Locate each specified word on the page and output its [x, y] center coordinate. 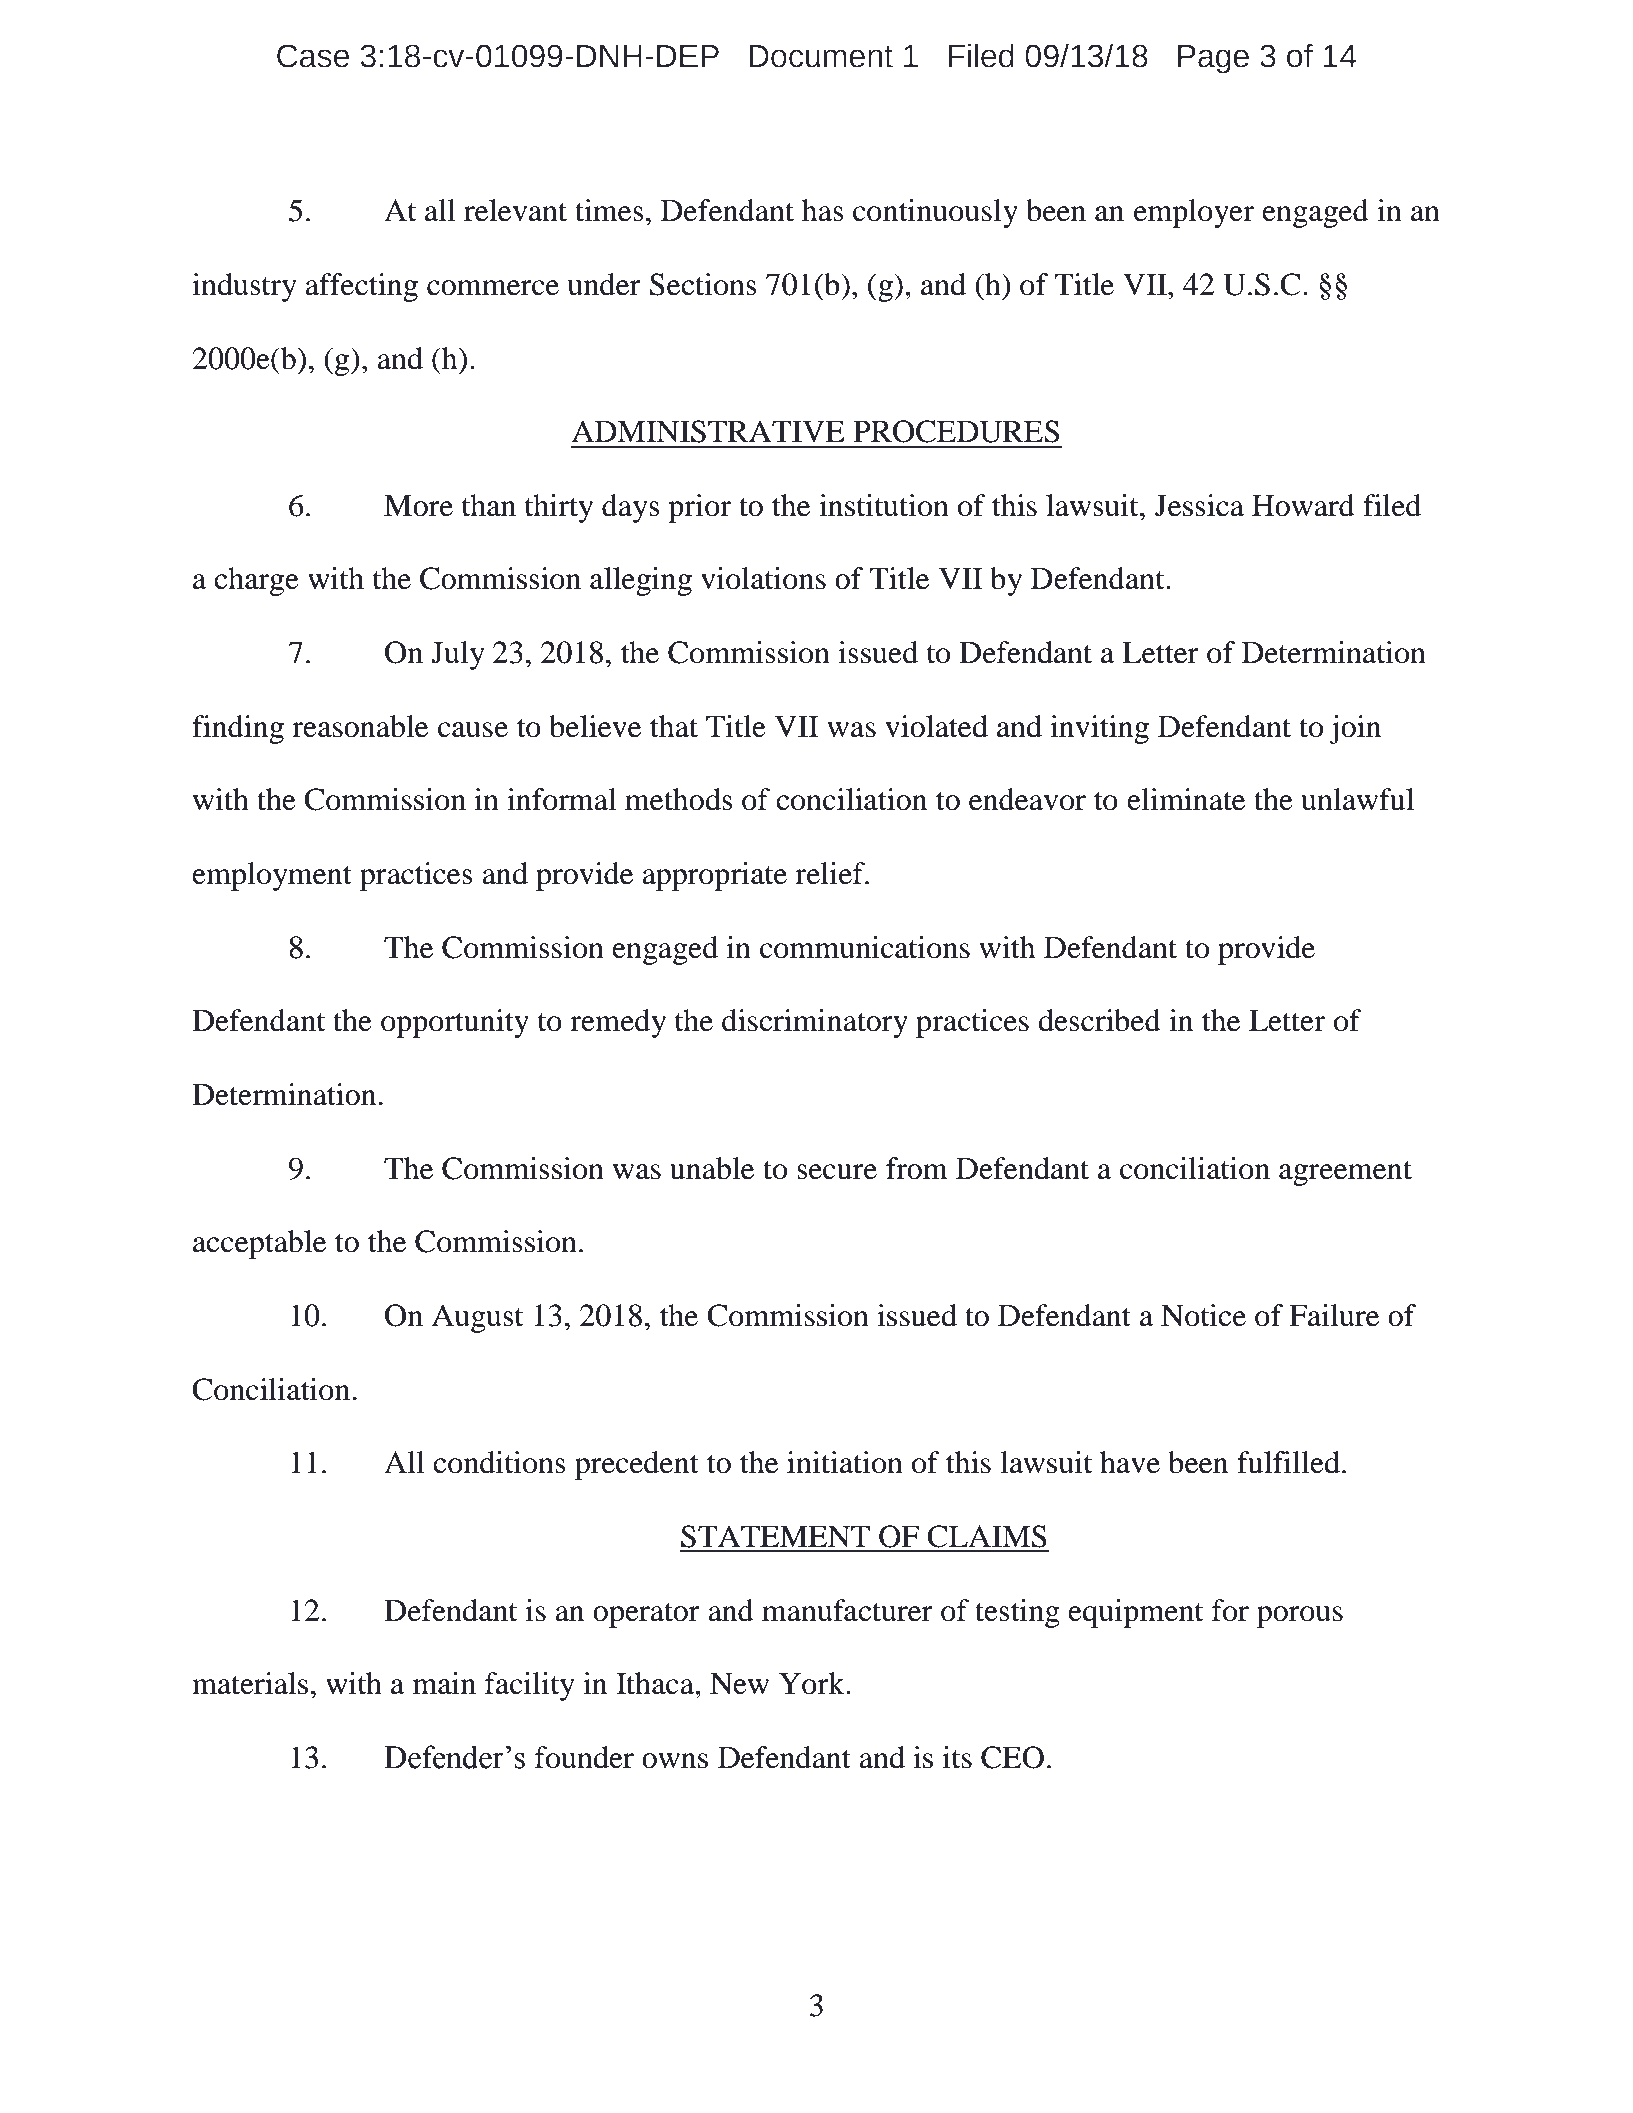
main [444, 1683]
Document [821, 56]
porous [1300, 1617]
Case [313, 56]
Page [1213, 59]
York [813, 1683]
